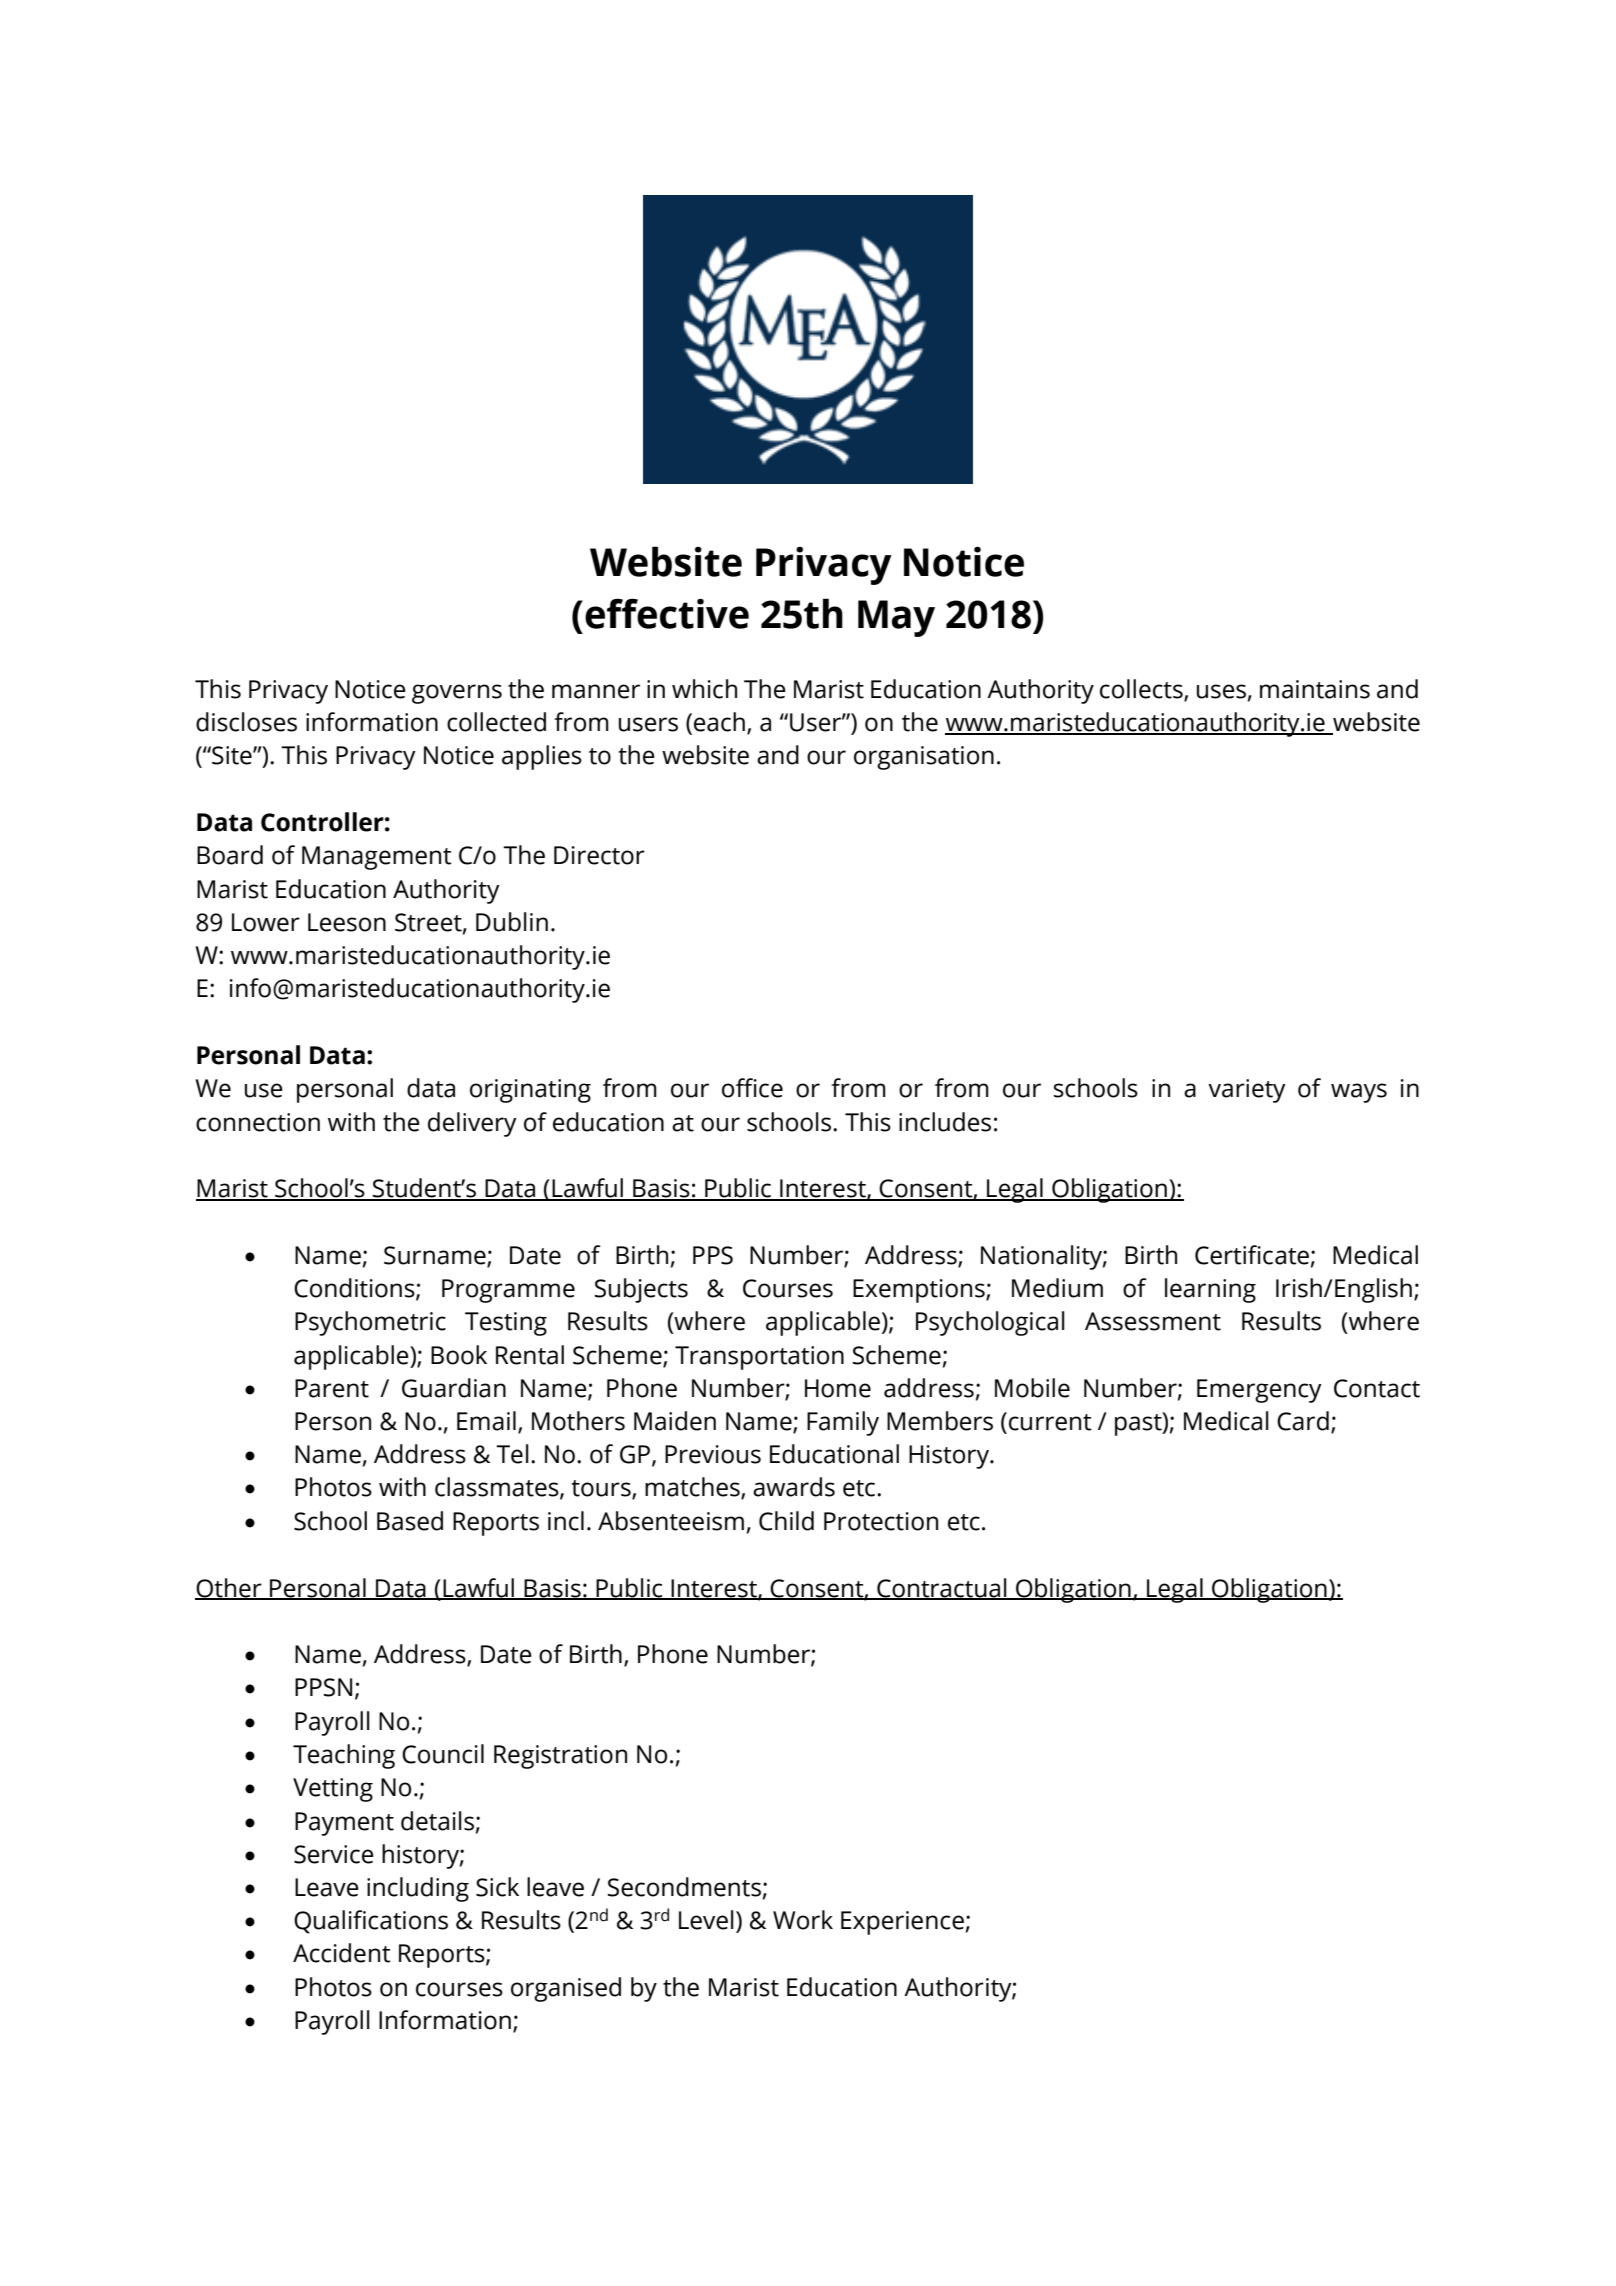  I want to click on governs, so click(457, 694).
